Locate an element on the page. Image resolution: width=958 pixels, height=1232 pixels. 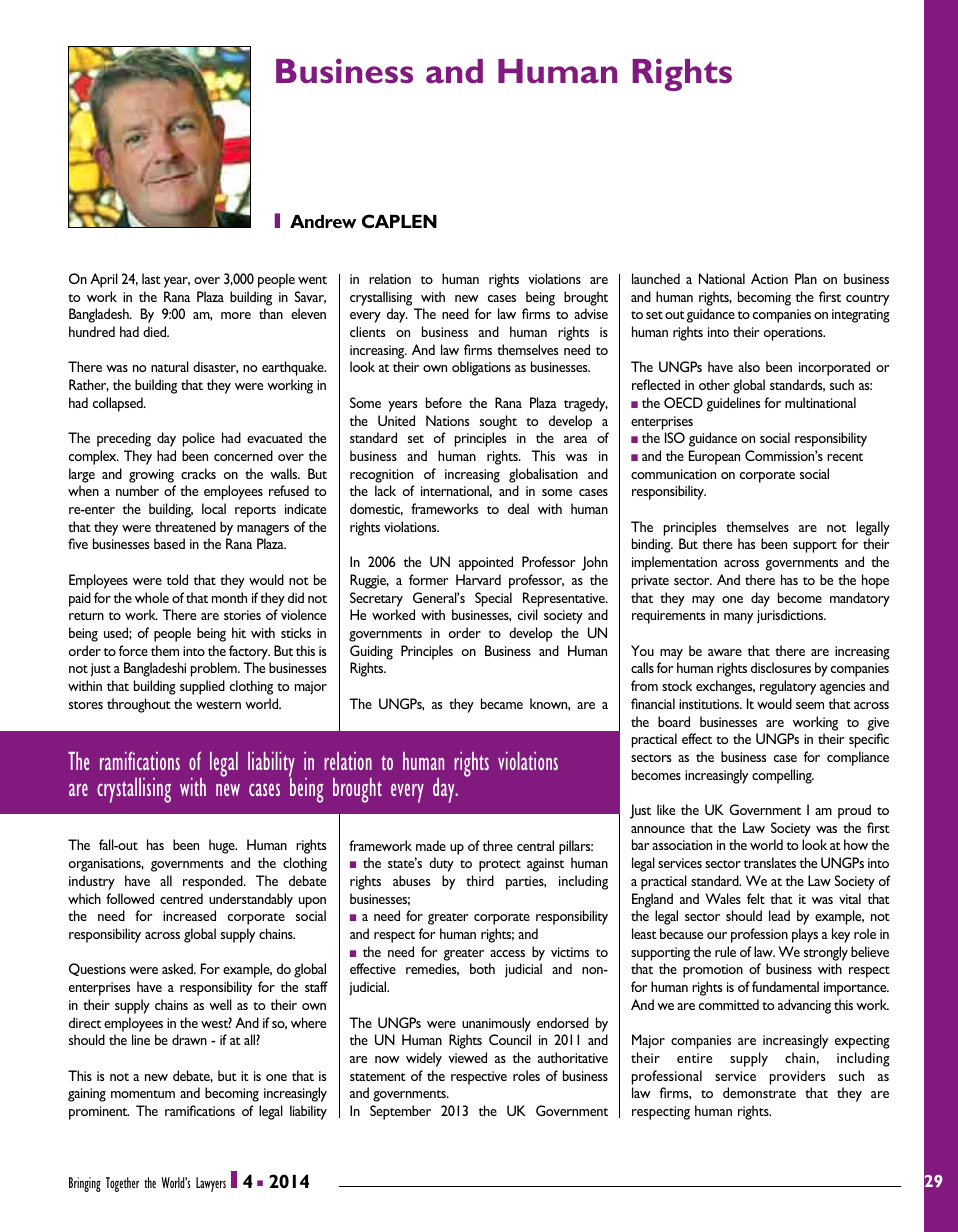
Action is located at coordinates (769, 278).
